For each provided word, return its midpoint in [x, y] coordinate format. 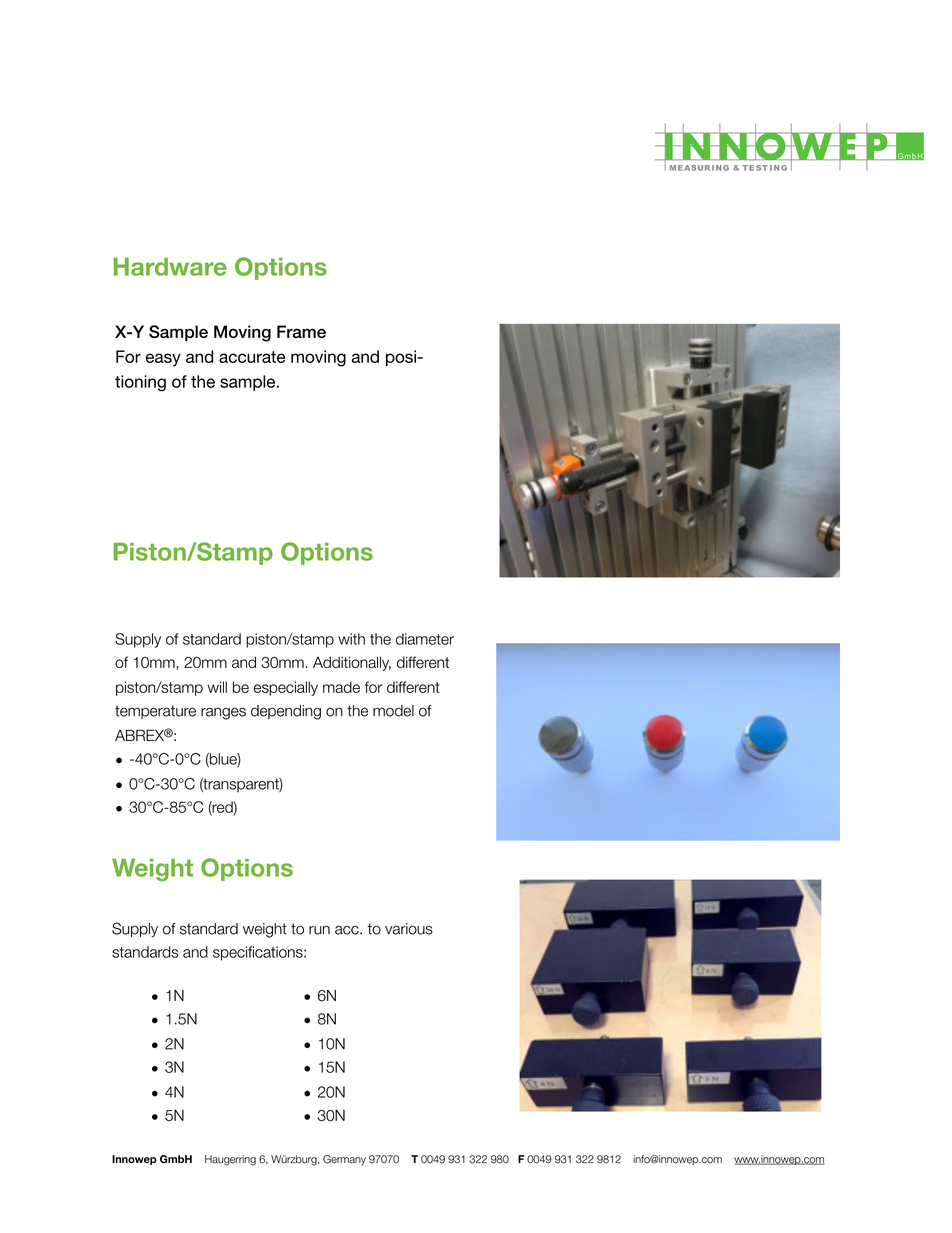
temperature [155, 712]
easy [163, 360]
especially [286, 688]
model [393, 711]
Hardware [170, 267]
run [319, 930]
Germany [344, 1160]
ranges [223, 713]
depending [286, 712]
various [409, 929]
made [341, 687]
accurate [252, 357]
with [351, 639]
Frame [301, 331]
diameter [425, 639]
